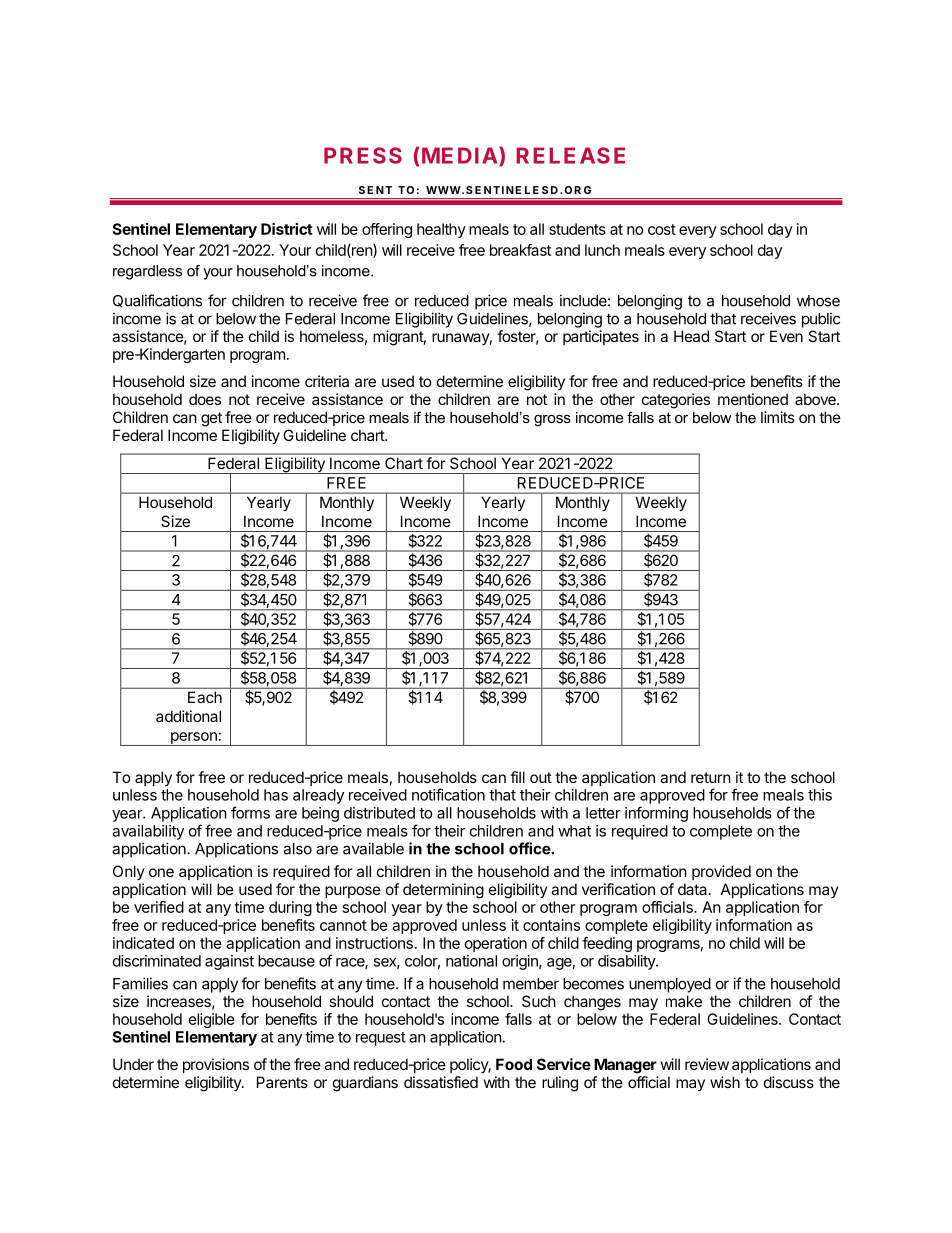 This image has width=952, height=1233. I want to click on determining, so click(443, 891).
